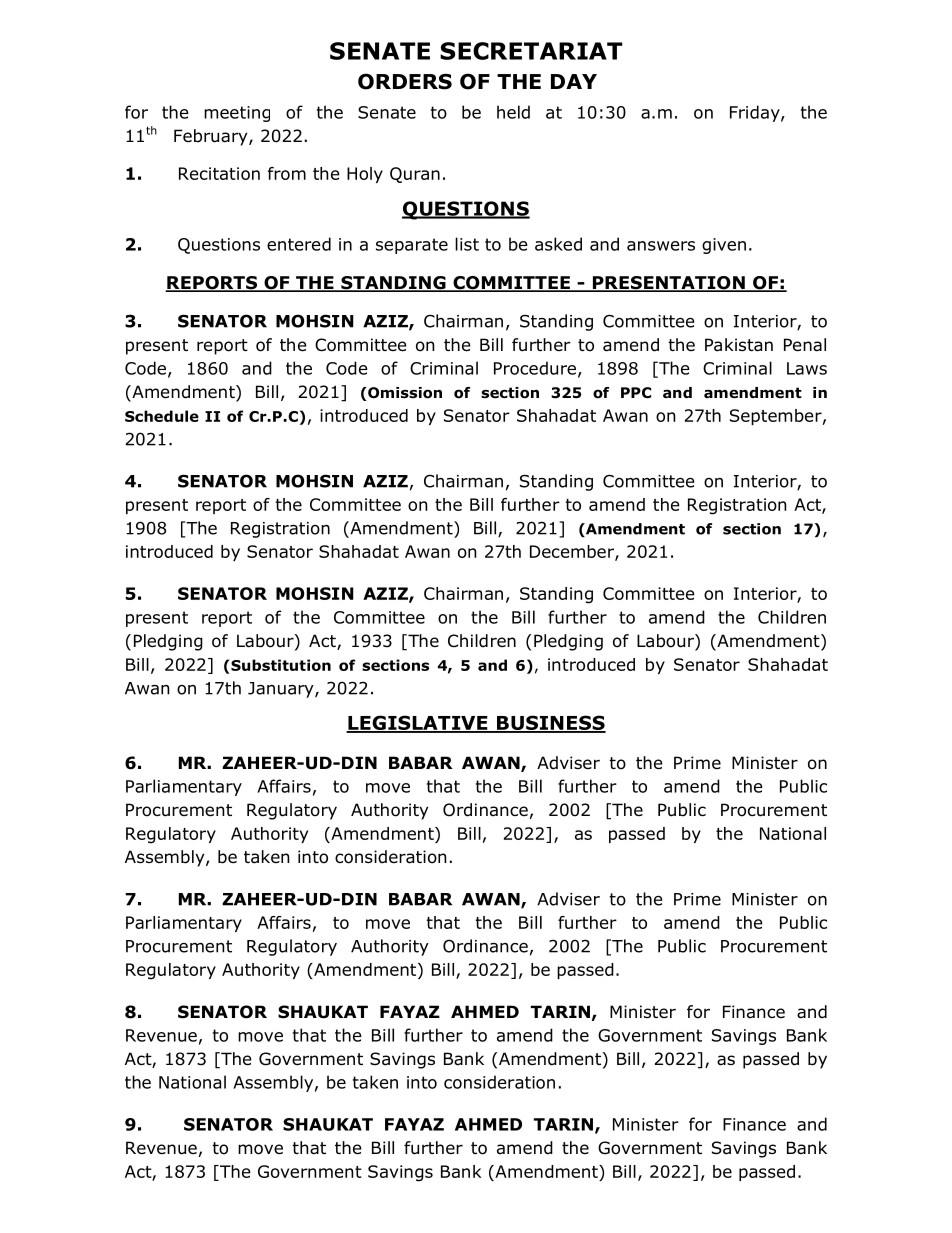 The width and height of the image is (952, 1233). What do you see at coordinates (237, 114) in the image?
I see `meeting` at bounding box center [237, 114].
